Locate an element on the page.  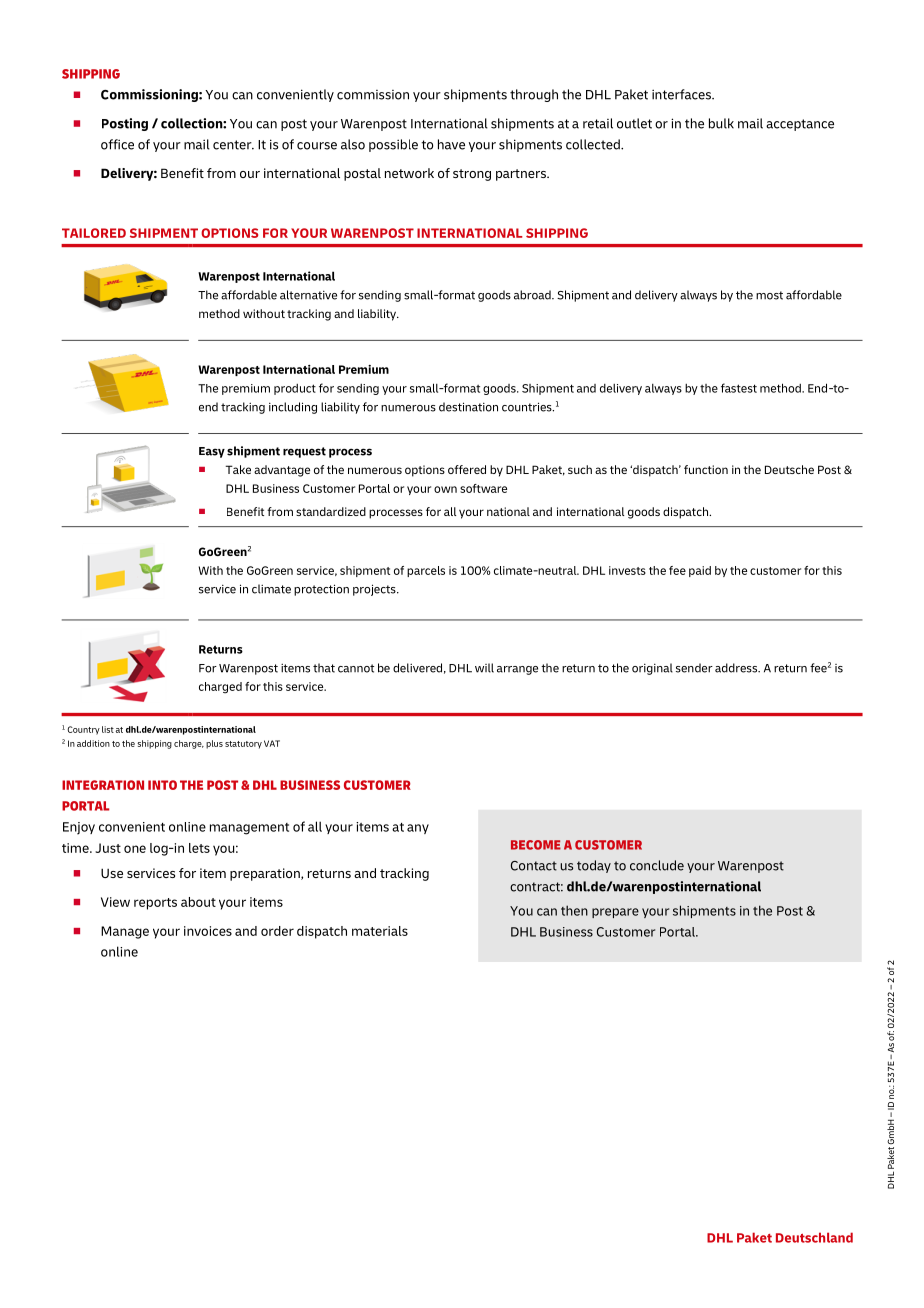
have is located at coordinates (451, 144).
